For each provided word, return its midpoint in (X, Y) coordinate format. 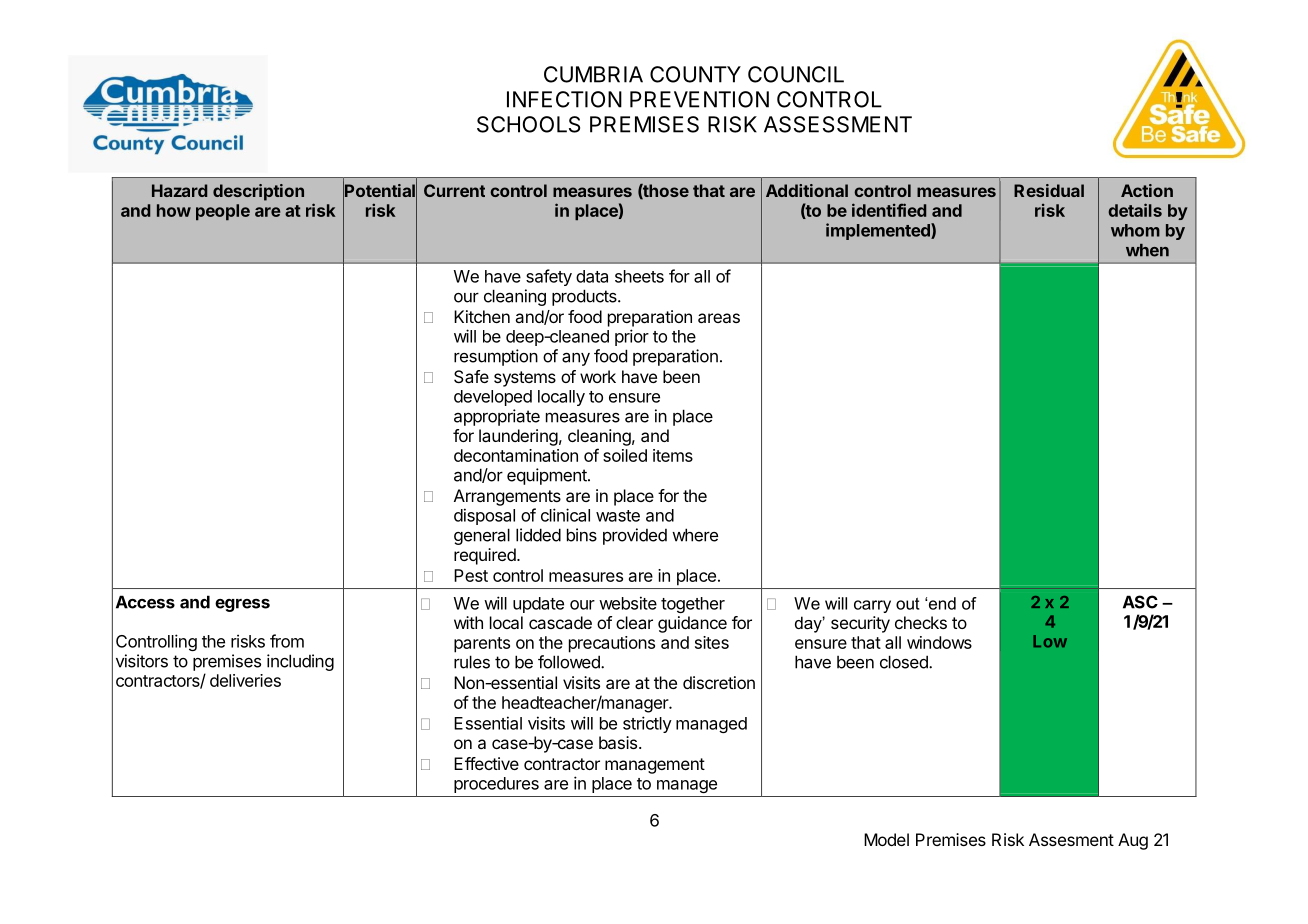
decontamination (516, 455)
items (673, 455)
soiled (625, 455)
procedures (496, 785)
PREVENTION (699, 99)
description (258, 192)
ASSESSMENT (838, 124)
